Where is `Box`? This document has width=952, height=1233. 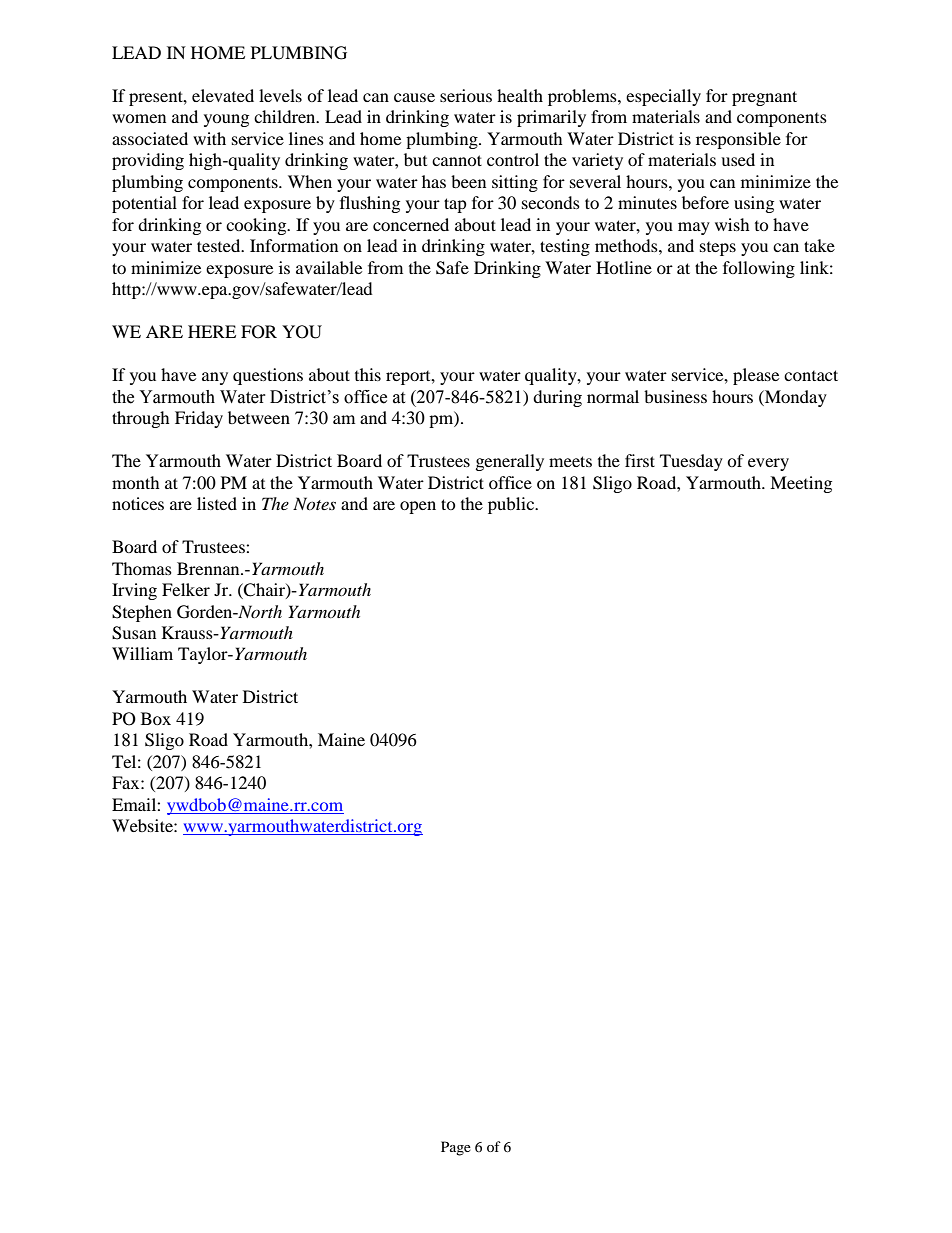 Box is located at coordinates (156, 718).
